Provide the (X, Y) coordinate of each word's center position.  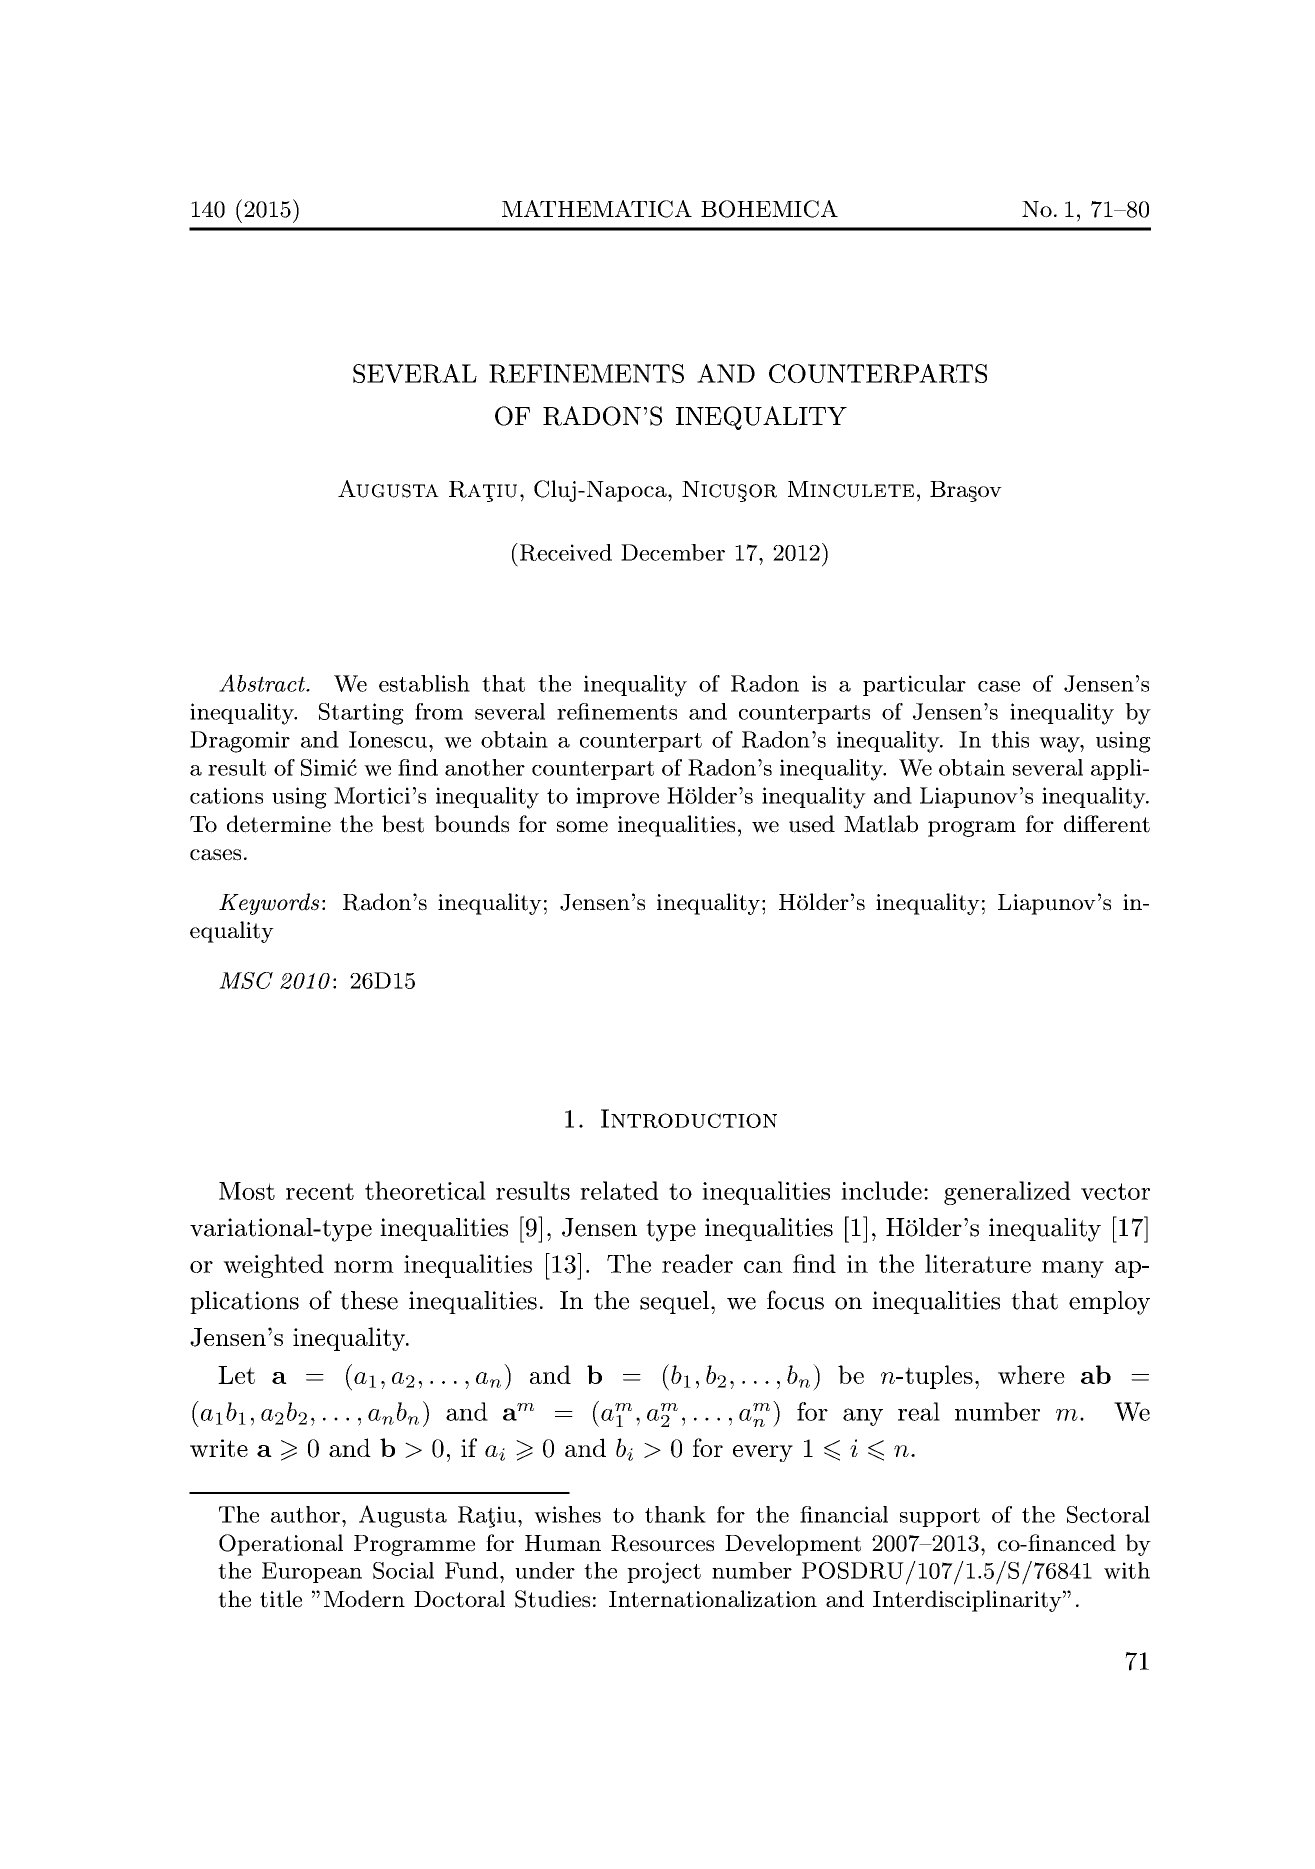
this (1010, 739)
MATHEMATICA (597, 209)
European (312, 1572)
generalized (1007, 1193)
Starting (361, 714)
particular (914, 685)
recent (320, 1191)
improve (617, 797)
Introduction (689, 1118)
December (673, 552)
